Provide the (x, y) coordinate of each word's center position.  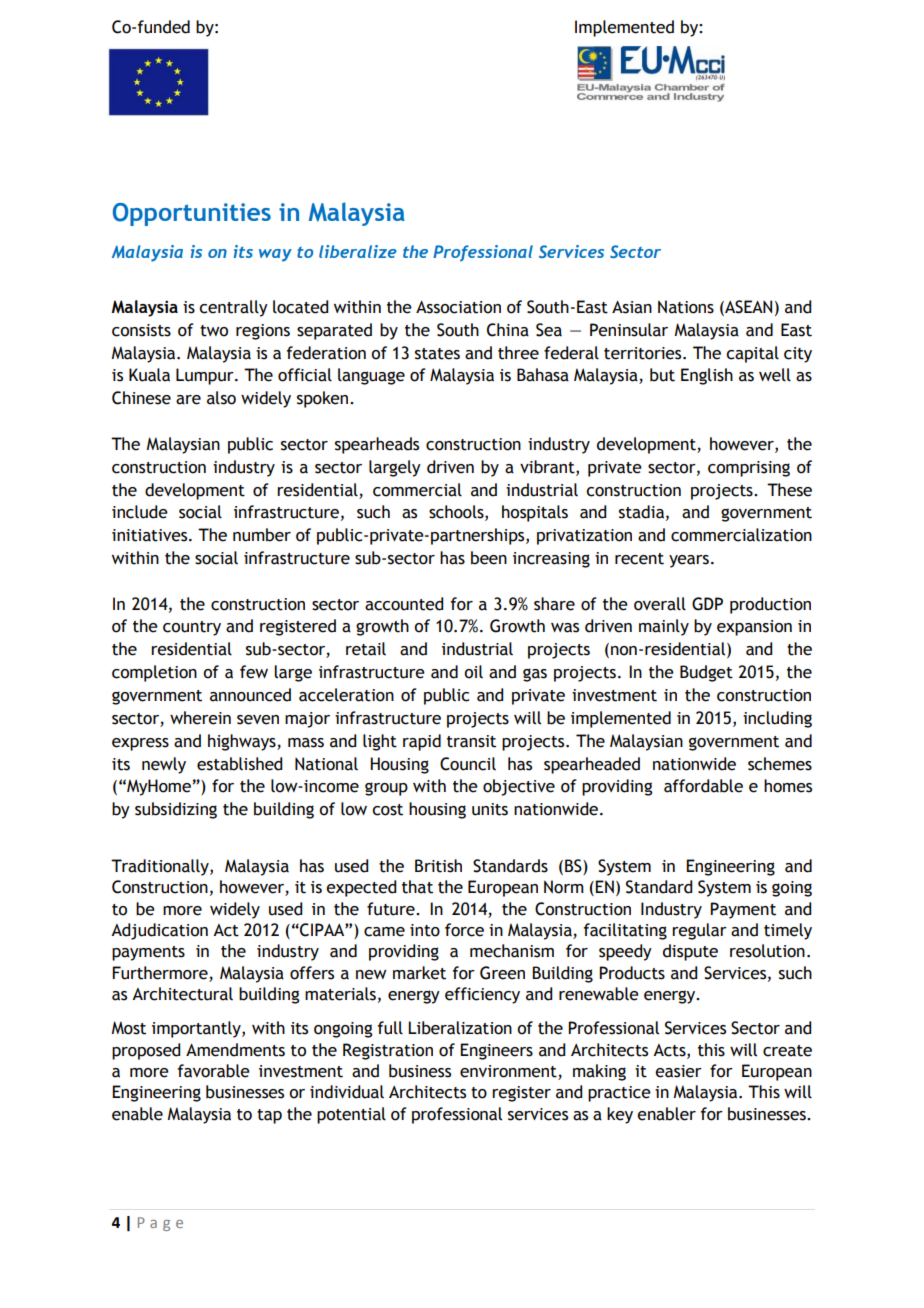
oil (473, 672)
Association (458, 307)
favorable (214, 1071)
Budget (706, 673)
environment (509, 1072)
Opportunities (192, 214)
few (254, 672)
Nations (686, 307)
